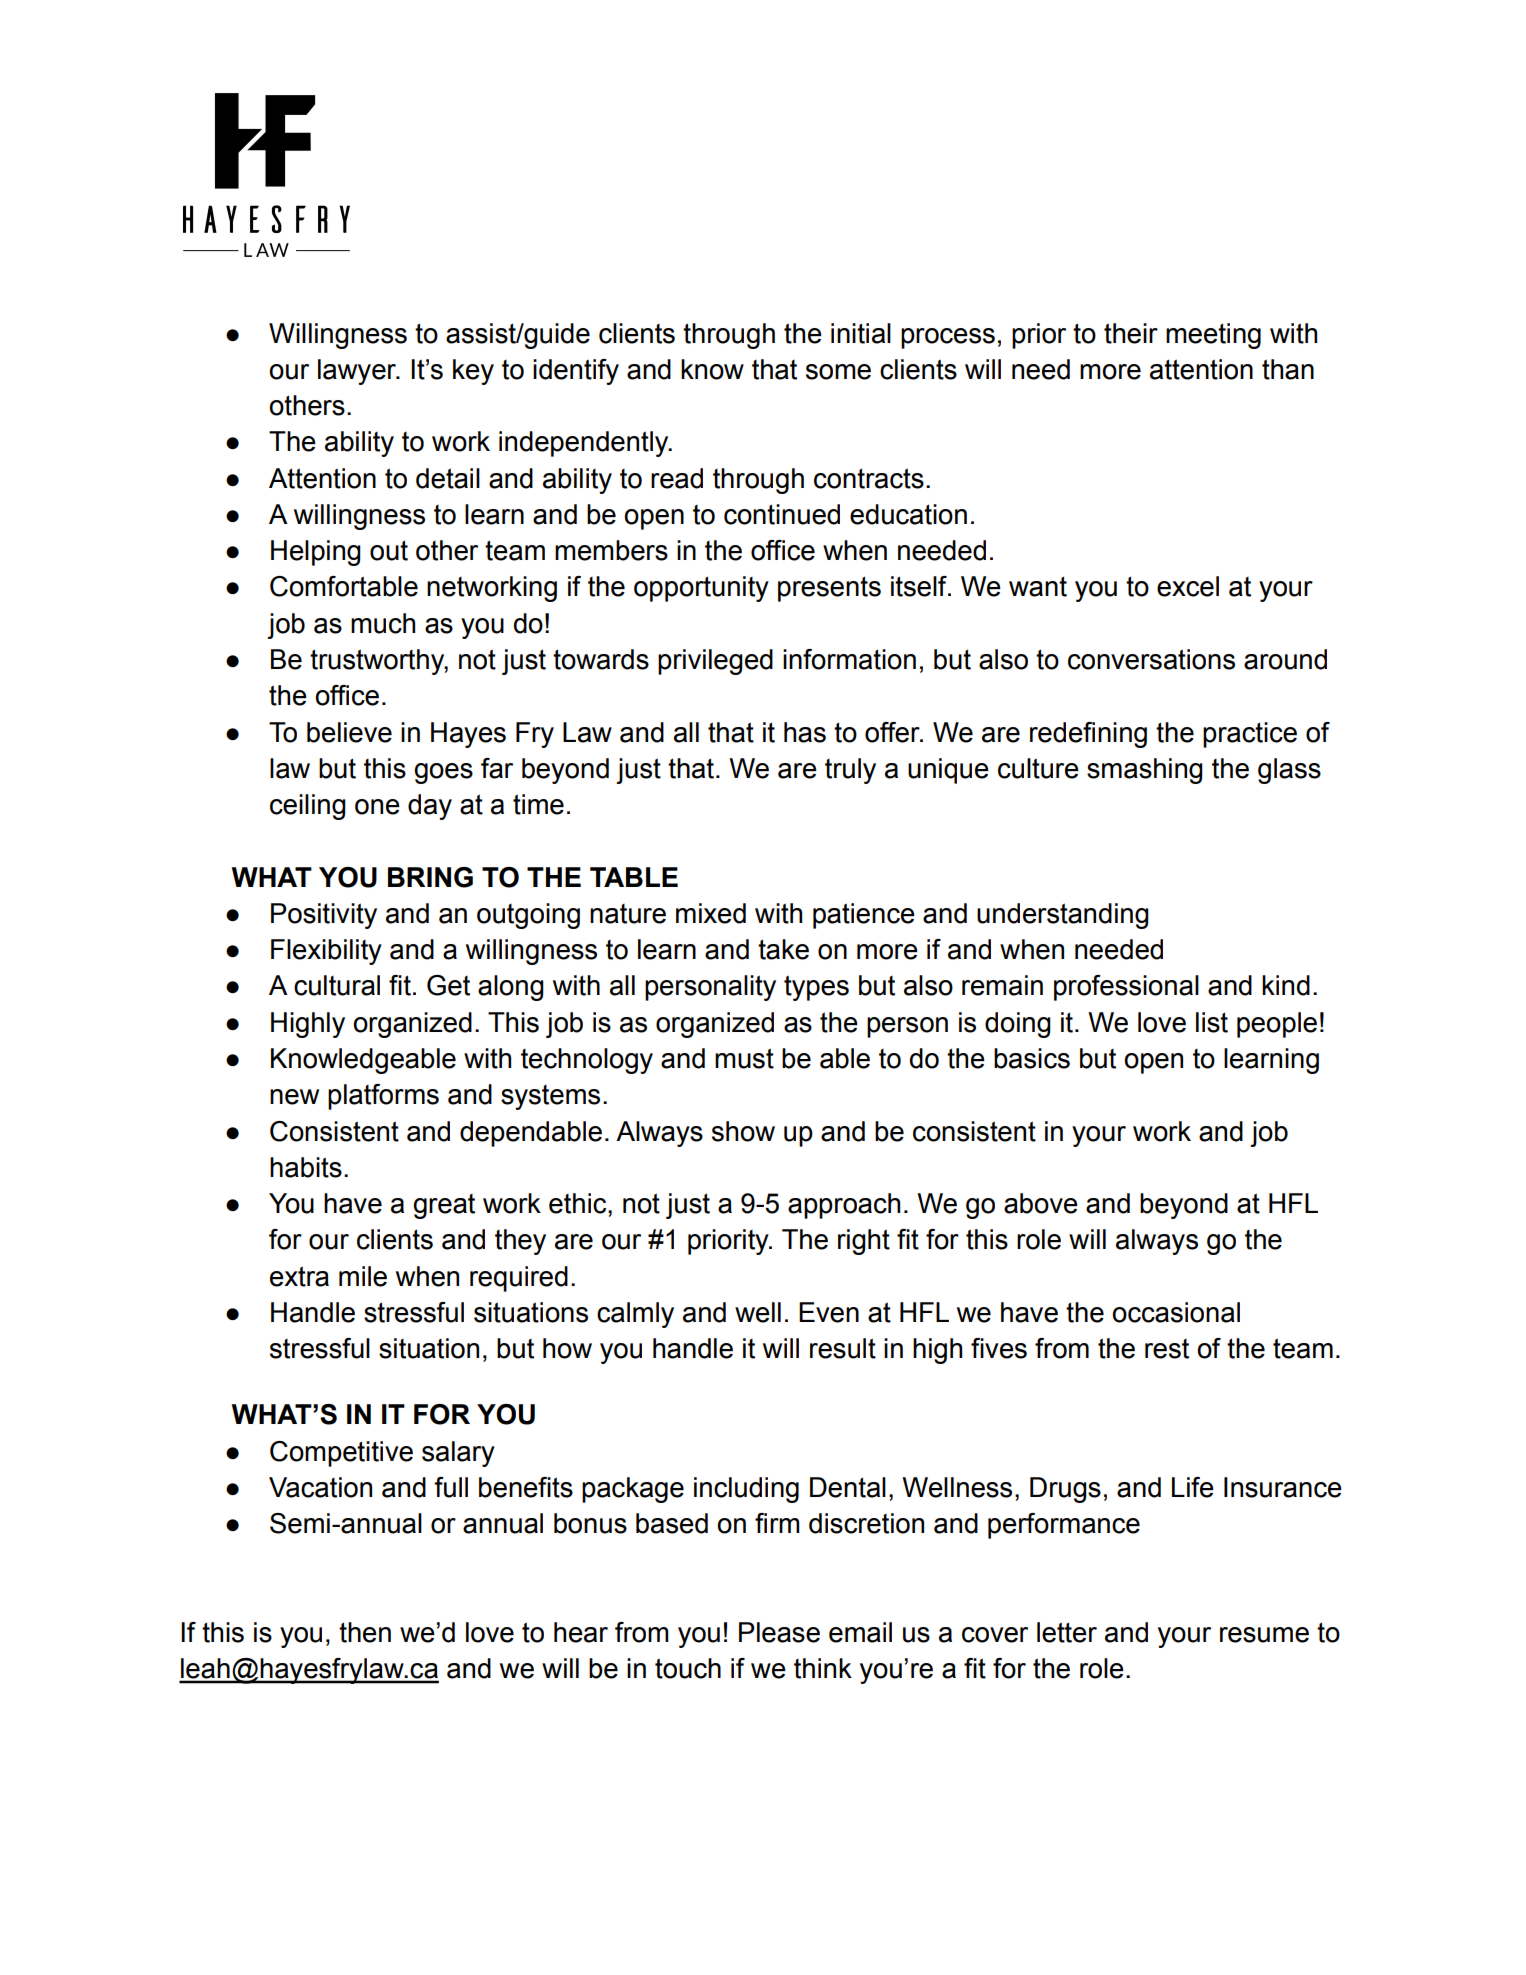  What do you see at coordinates (365, 1632) in the document?
I see `then` at bounding box center [365, 1632].
